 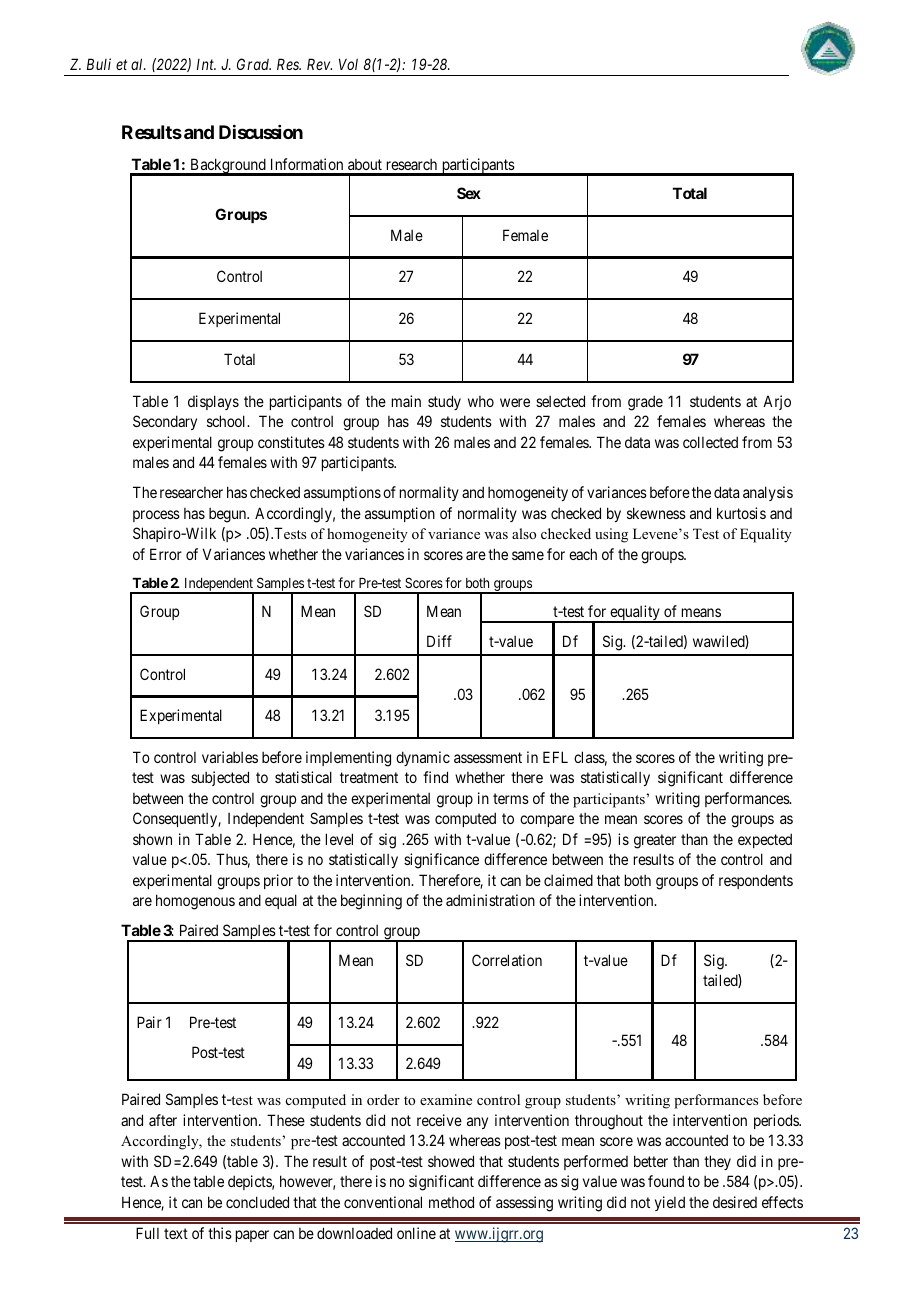 What do you see at coordinates (469, 193) in the screenshot?
I see `Sex` at bounding box center [469, 193].
